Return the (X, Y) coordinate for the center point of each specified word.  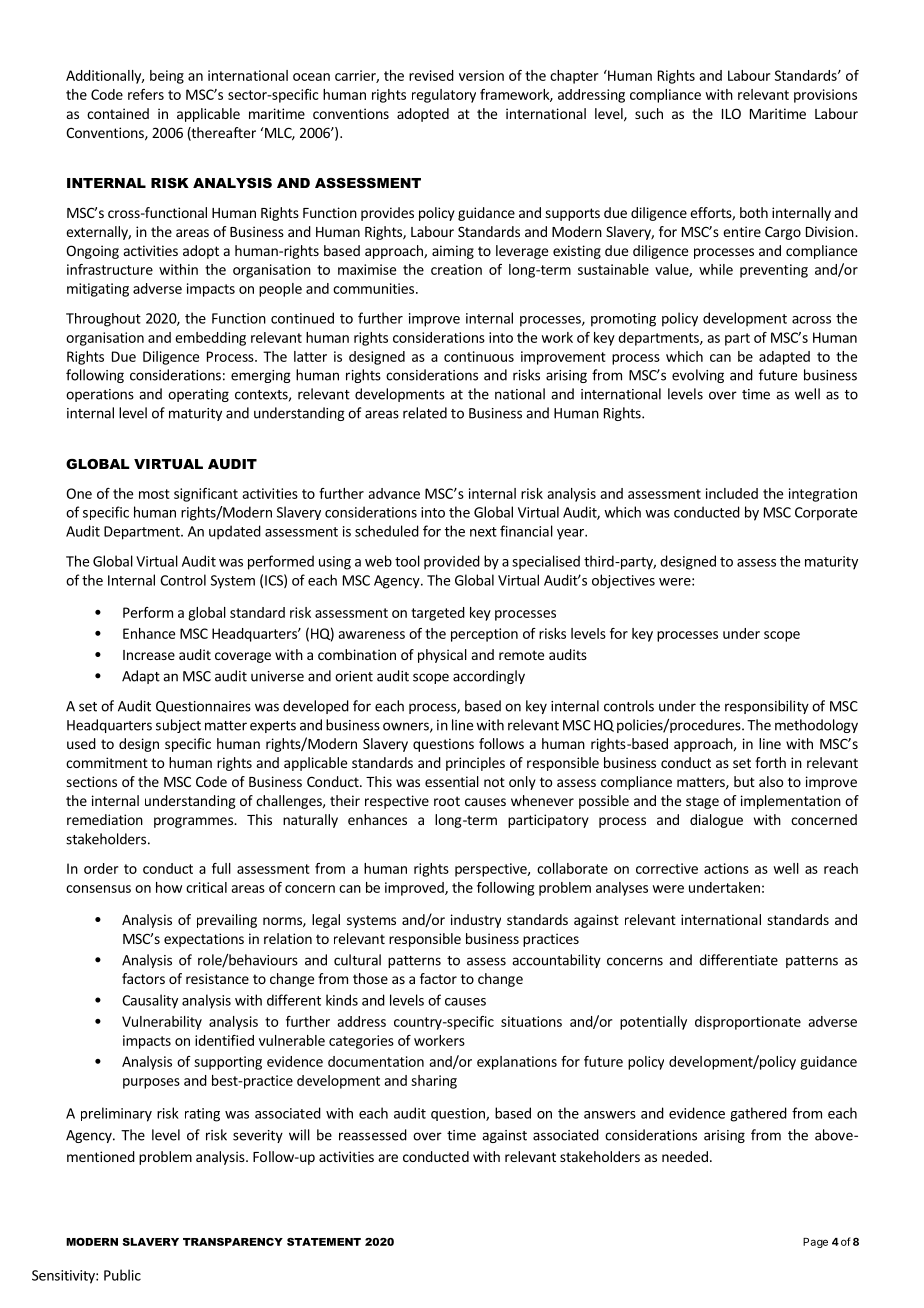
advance (394, 493)
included (732, 493)
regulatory (444, 96)
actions (726, 868)
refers (146, 94)
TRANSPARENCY (233, 1242)
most (154, 494)
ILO (731, 113)
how (169, 887)
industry (476, 921)
